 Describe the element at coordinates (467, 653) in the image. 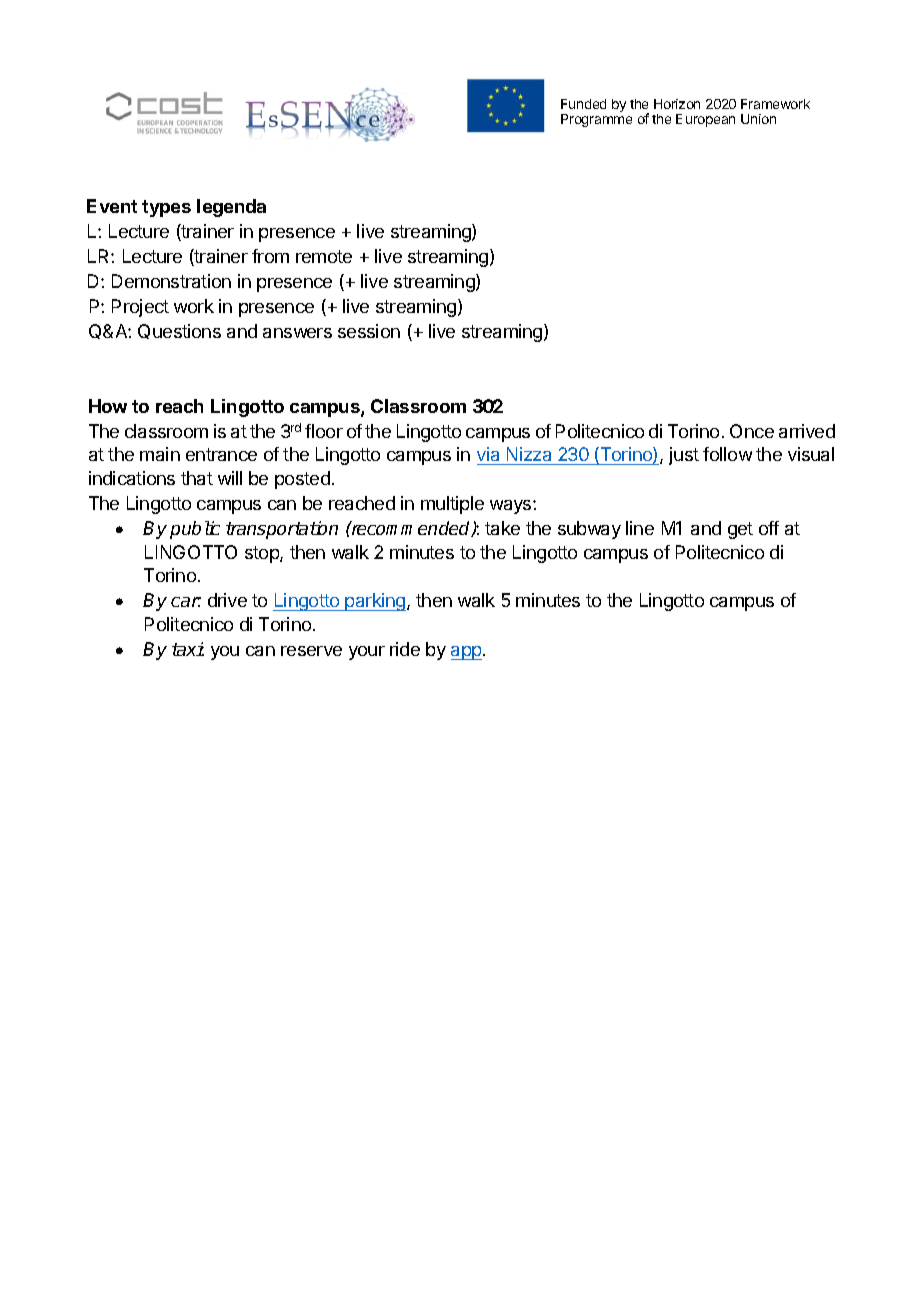

I see `app` at that location.
